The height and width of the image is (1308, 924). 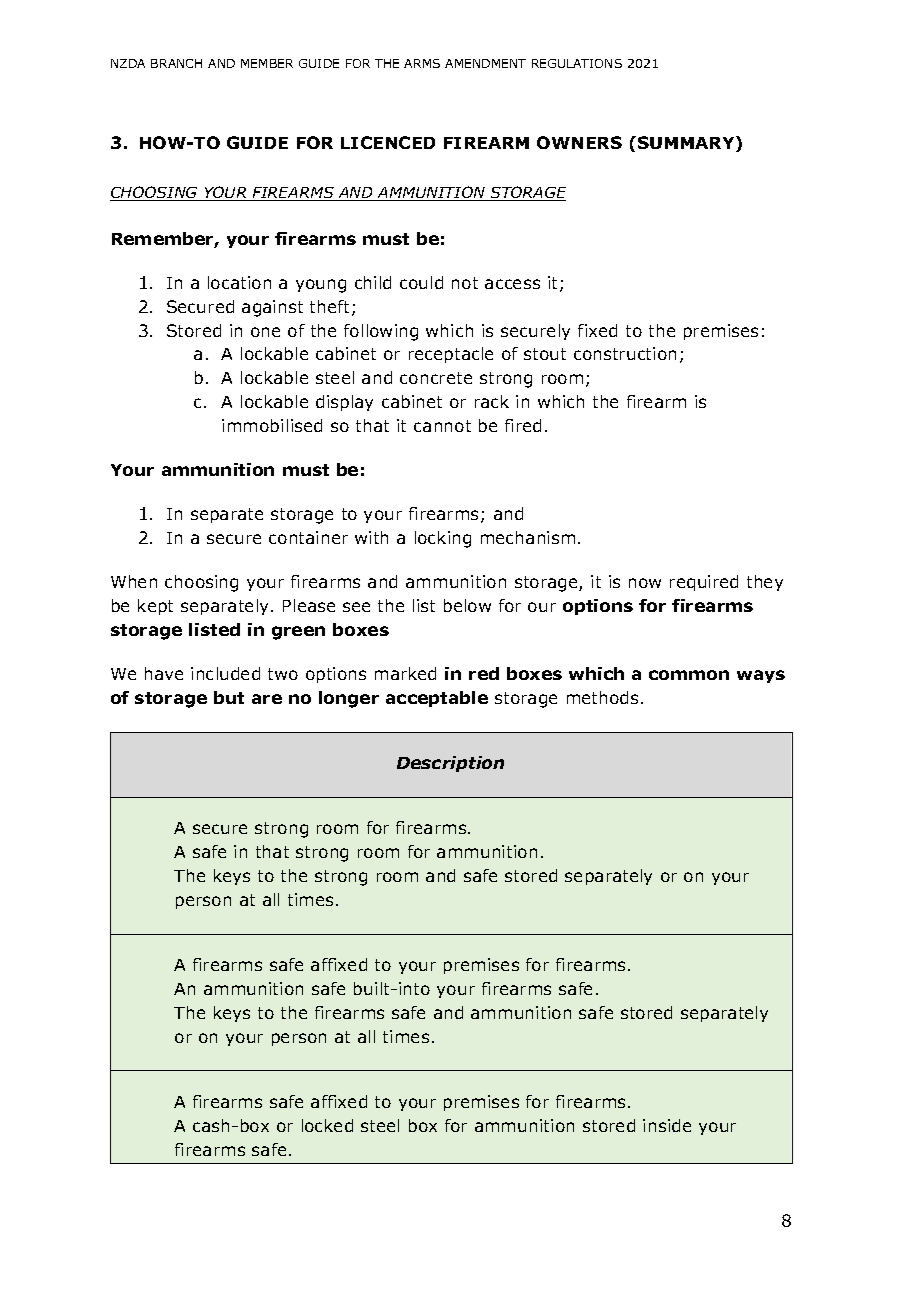 I want to click on AMENDMENT, so click(x=485, y=63).
